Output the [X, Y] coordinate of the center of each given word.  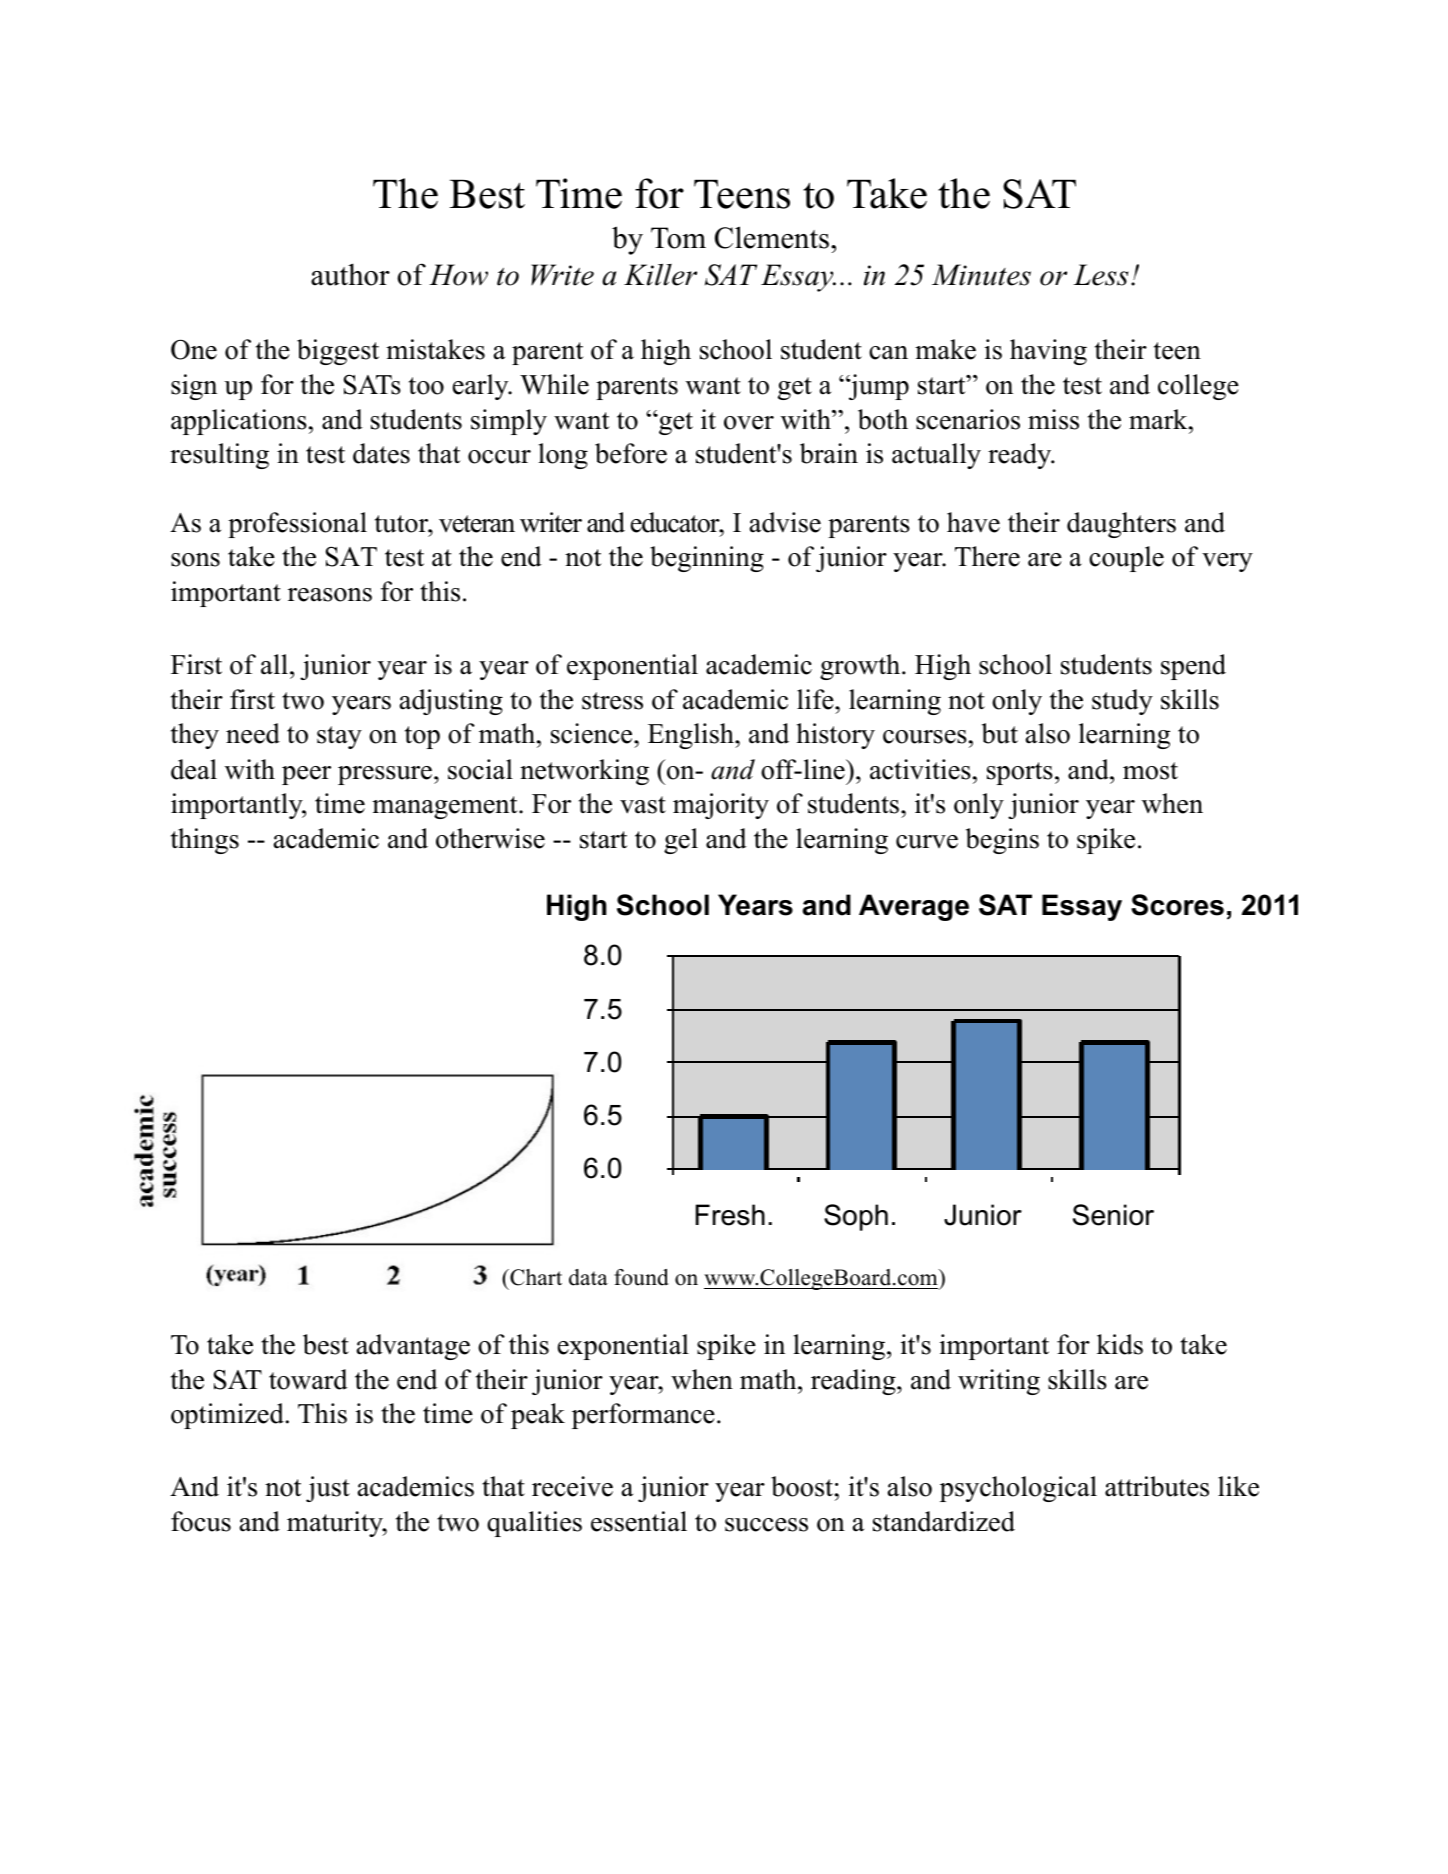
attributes [1157, 1486]
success [766, 1525]
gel [681, 841]
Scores [1177, 905]
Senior [1113, 1215]
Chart [535, 1277]
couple [1126, 559]
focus [201, 1521]
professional [297, 525]
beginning [707, 559]
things [205, 841]
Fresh [730, 1215]
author [350, 274]
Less [1100, 275]
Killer [660, 275]
